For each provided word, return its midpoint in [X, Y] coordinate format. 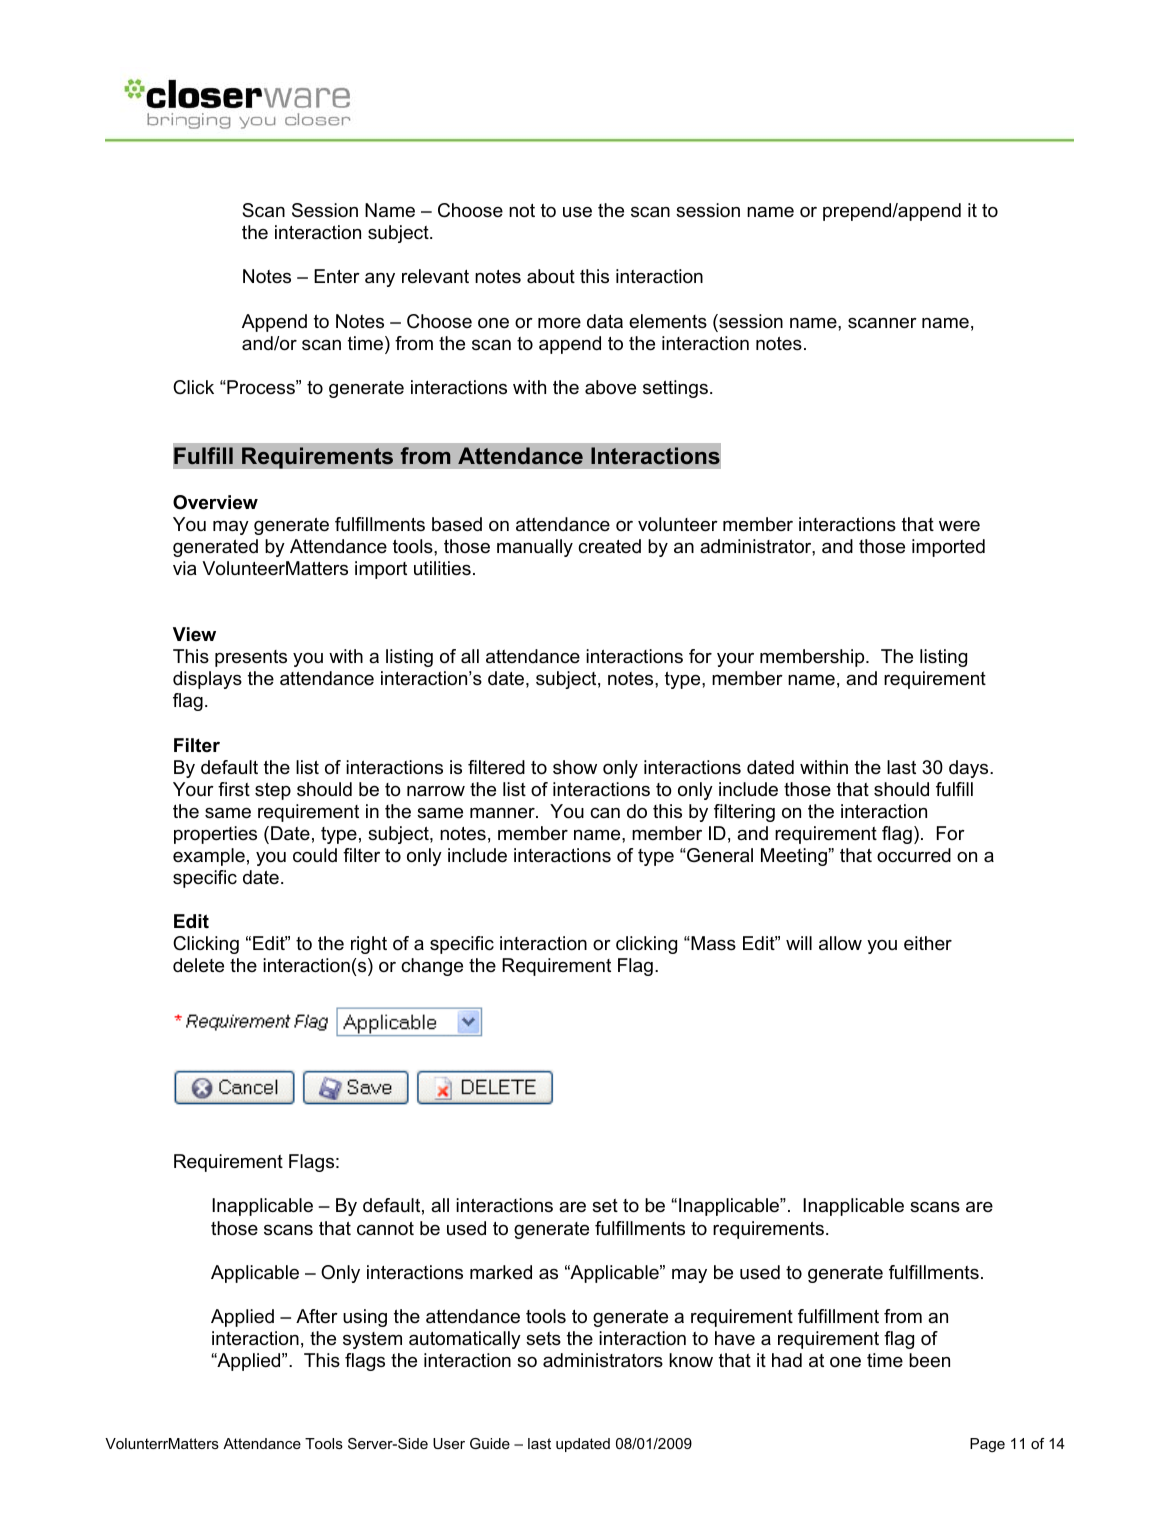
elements [668, 321]
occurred [914, 855]
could [315, 855]
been [929, 1360]
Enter [337, 276]
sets [543, 1339]
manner [503, 813]
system [372, 1340]
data [605, 321]
